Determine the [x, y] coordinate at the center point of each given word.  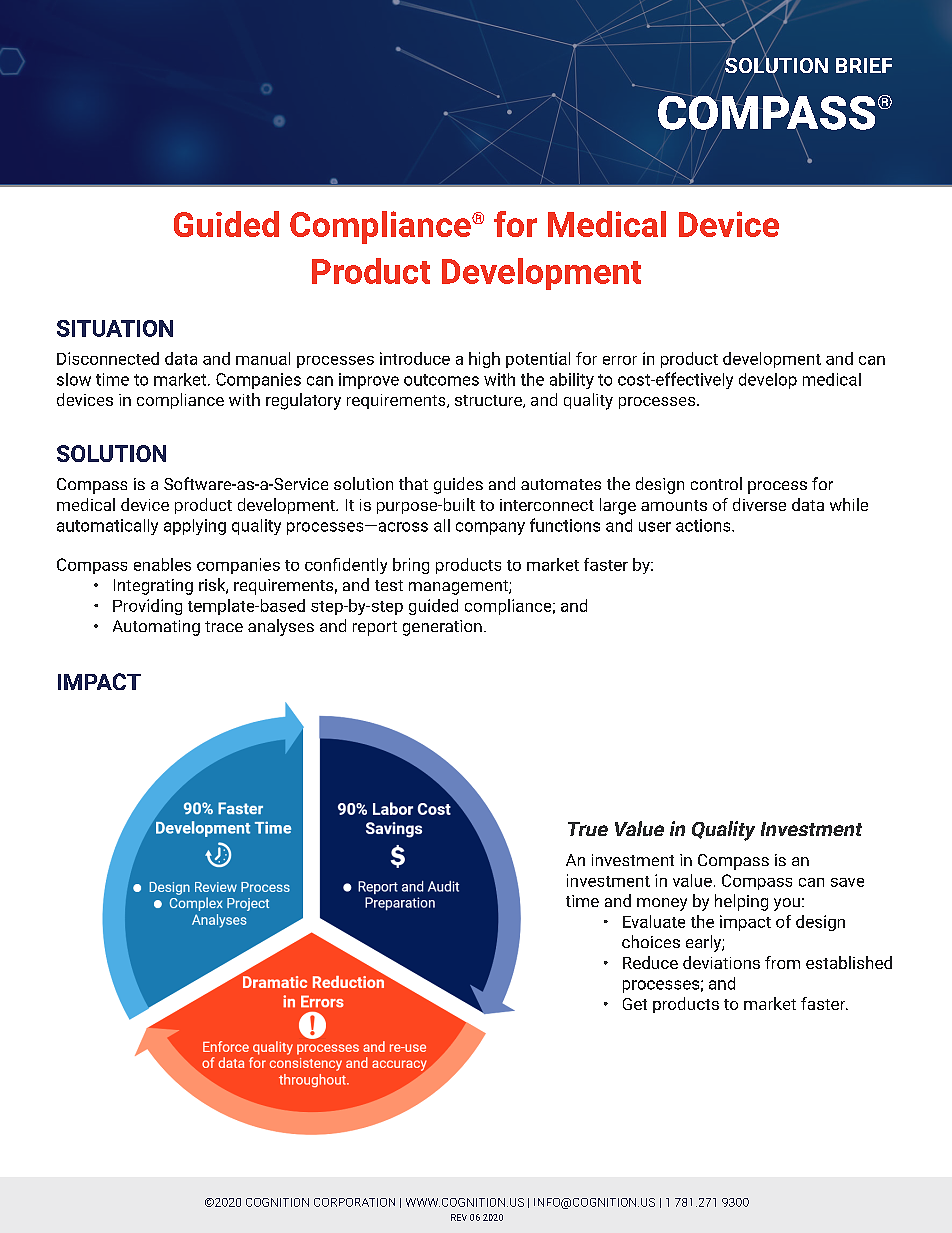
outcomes [441, 380]
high [484, 360]
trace [224, 626]
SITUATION [115, 328]
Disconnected [108, 358]
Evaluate [654, 921]
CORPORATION [354, 1202]
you [787, 904]
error [620, 360]
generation [442, 628]
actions [704, 525]
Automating [156, 628]
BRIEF [864, 65]
